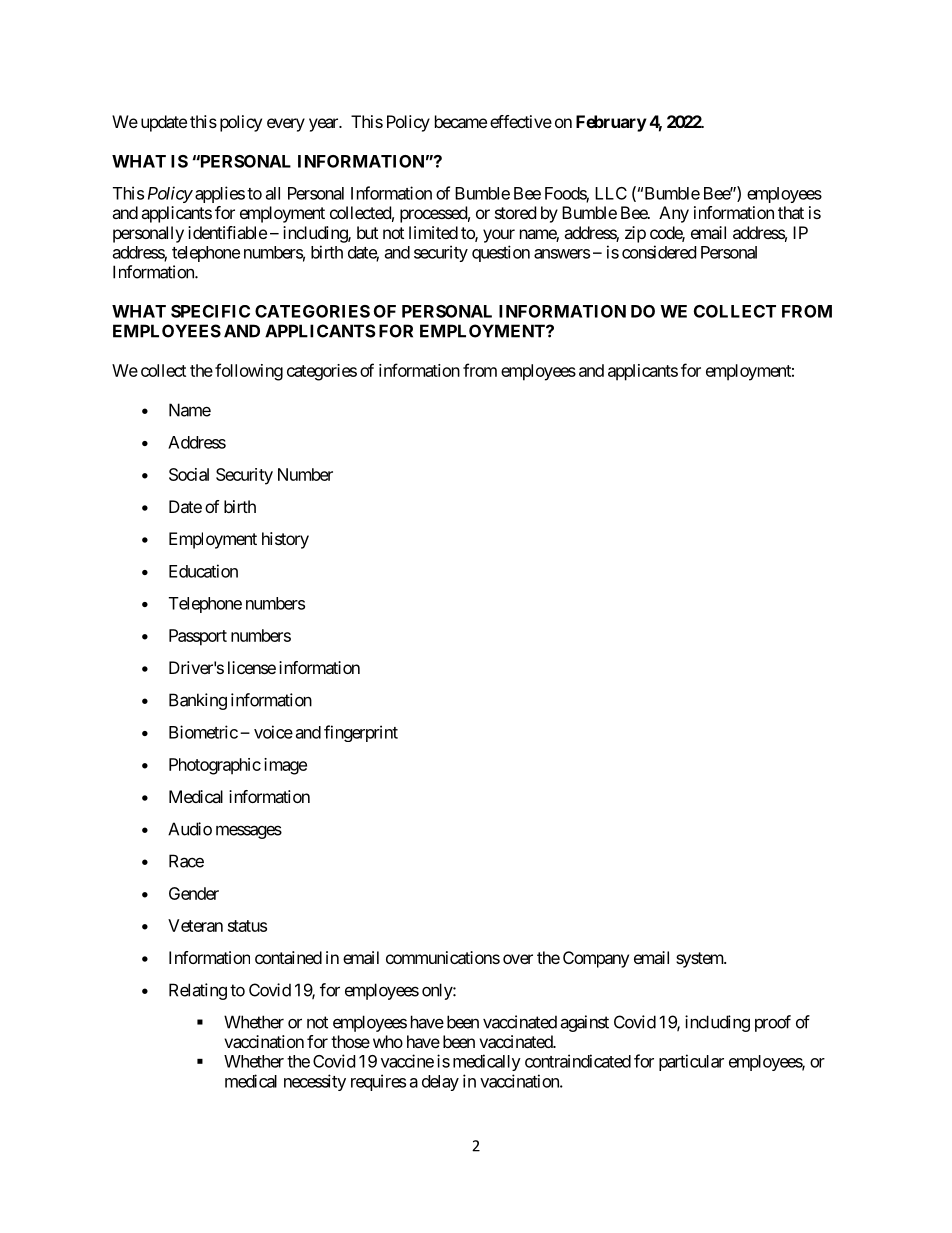  I want to click on delay, so click(440, 1083).
